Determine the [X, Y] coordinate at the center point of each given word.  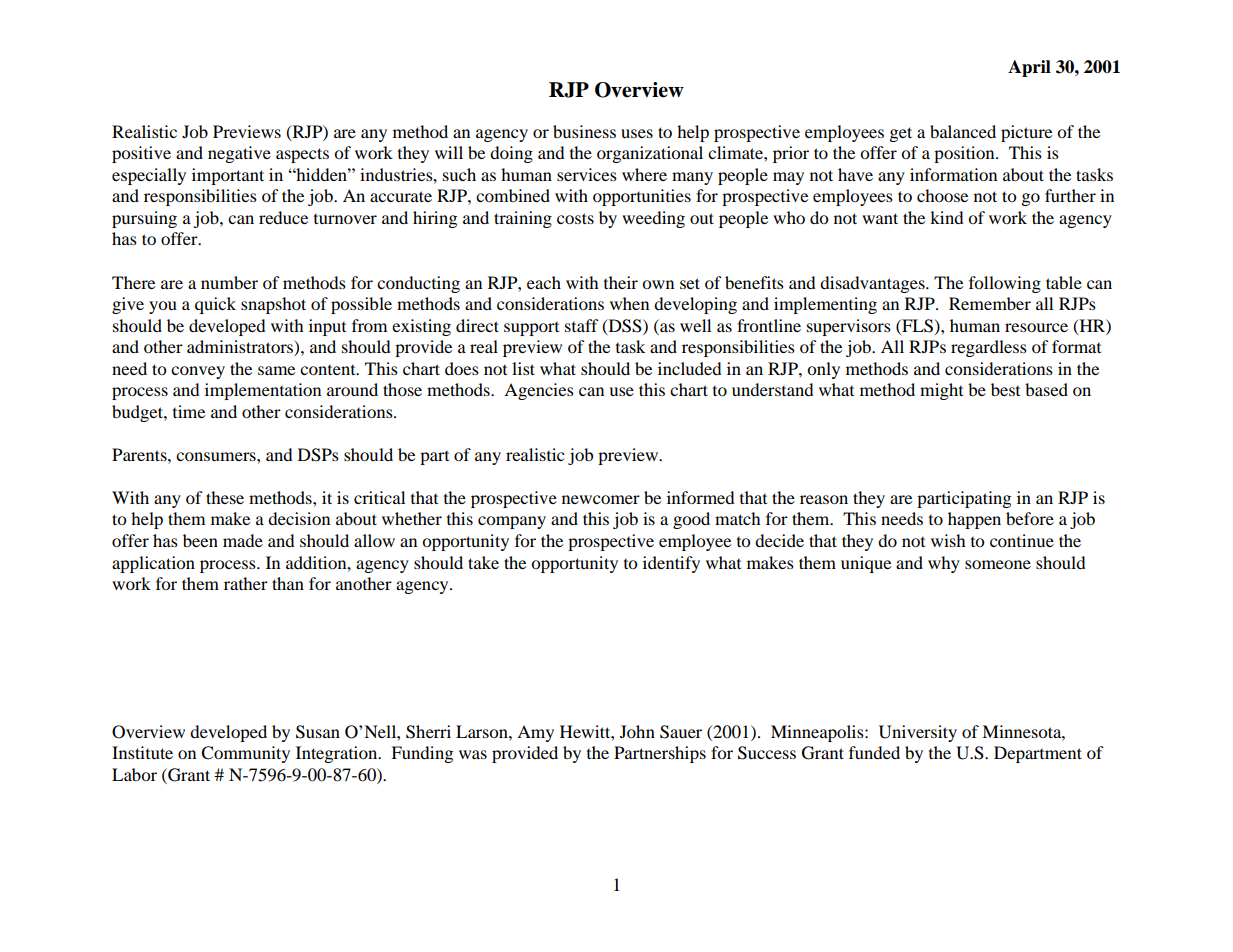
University [918, 733]
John [637, 731]
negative [239, 154]
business [584, 131]
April [1029, 68]
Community [245, 754]
